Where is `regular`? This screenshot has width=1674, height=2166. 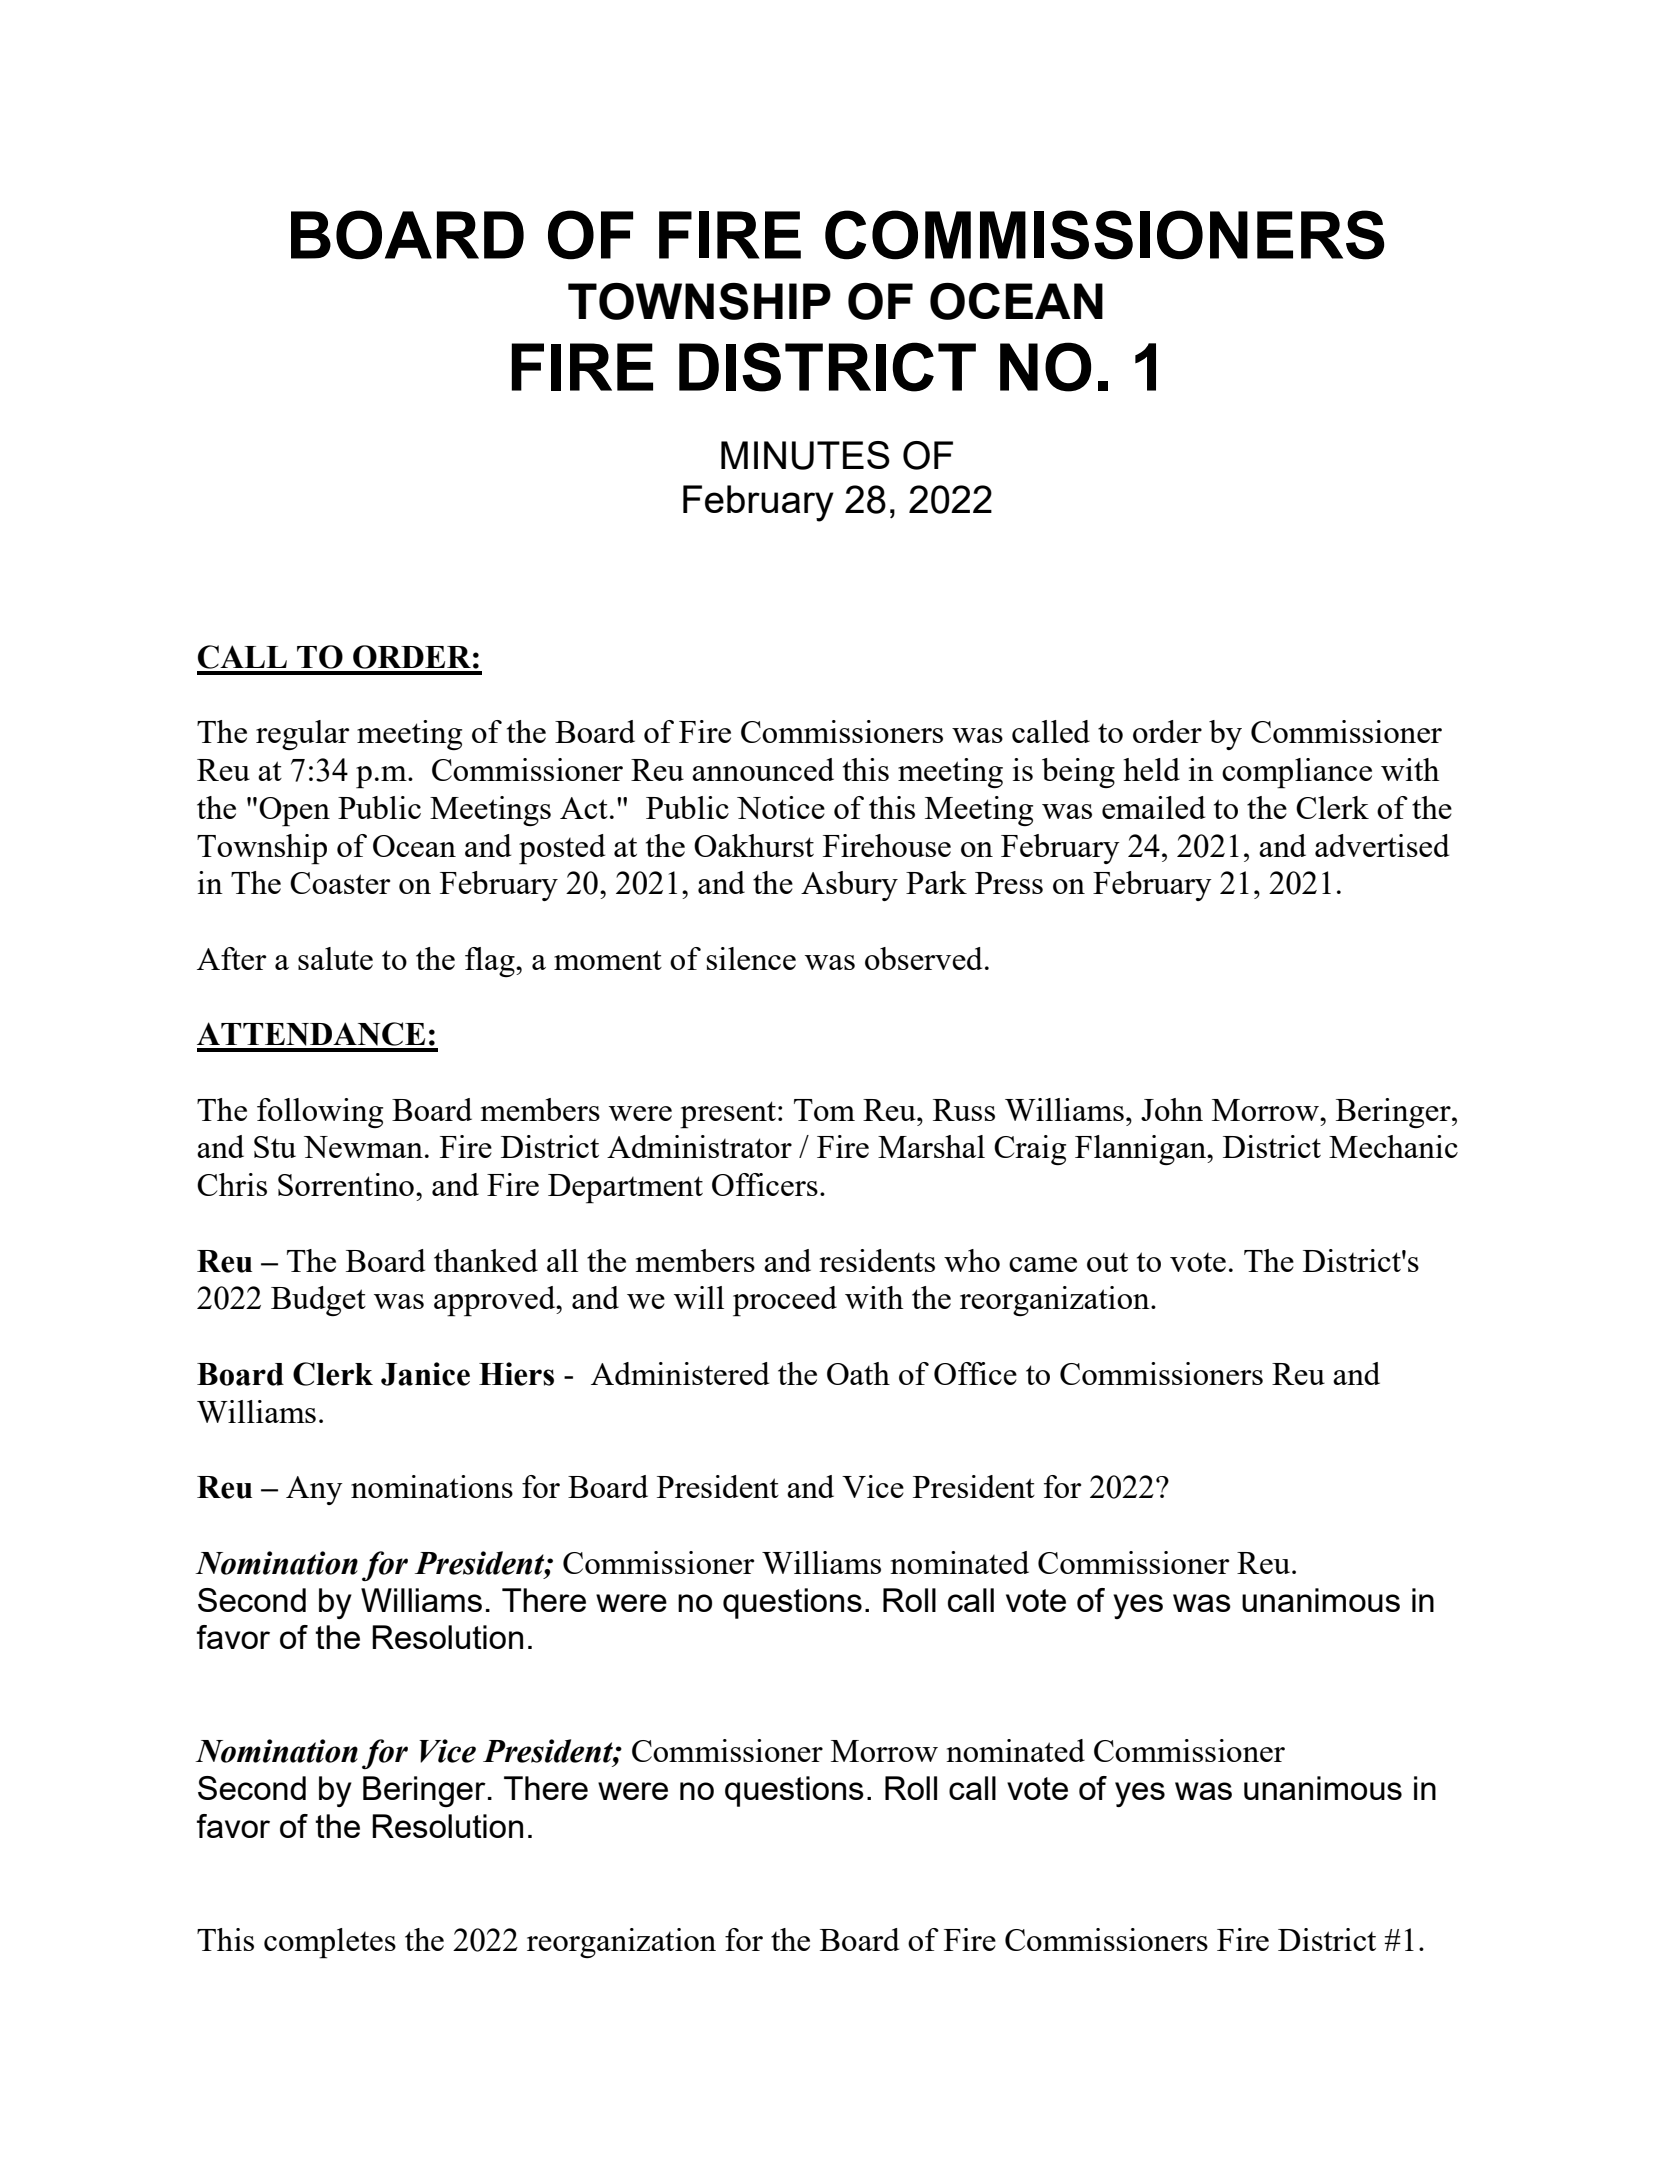
regular is located at coordinates (302, 735).
